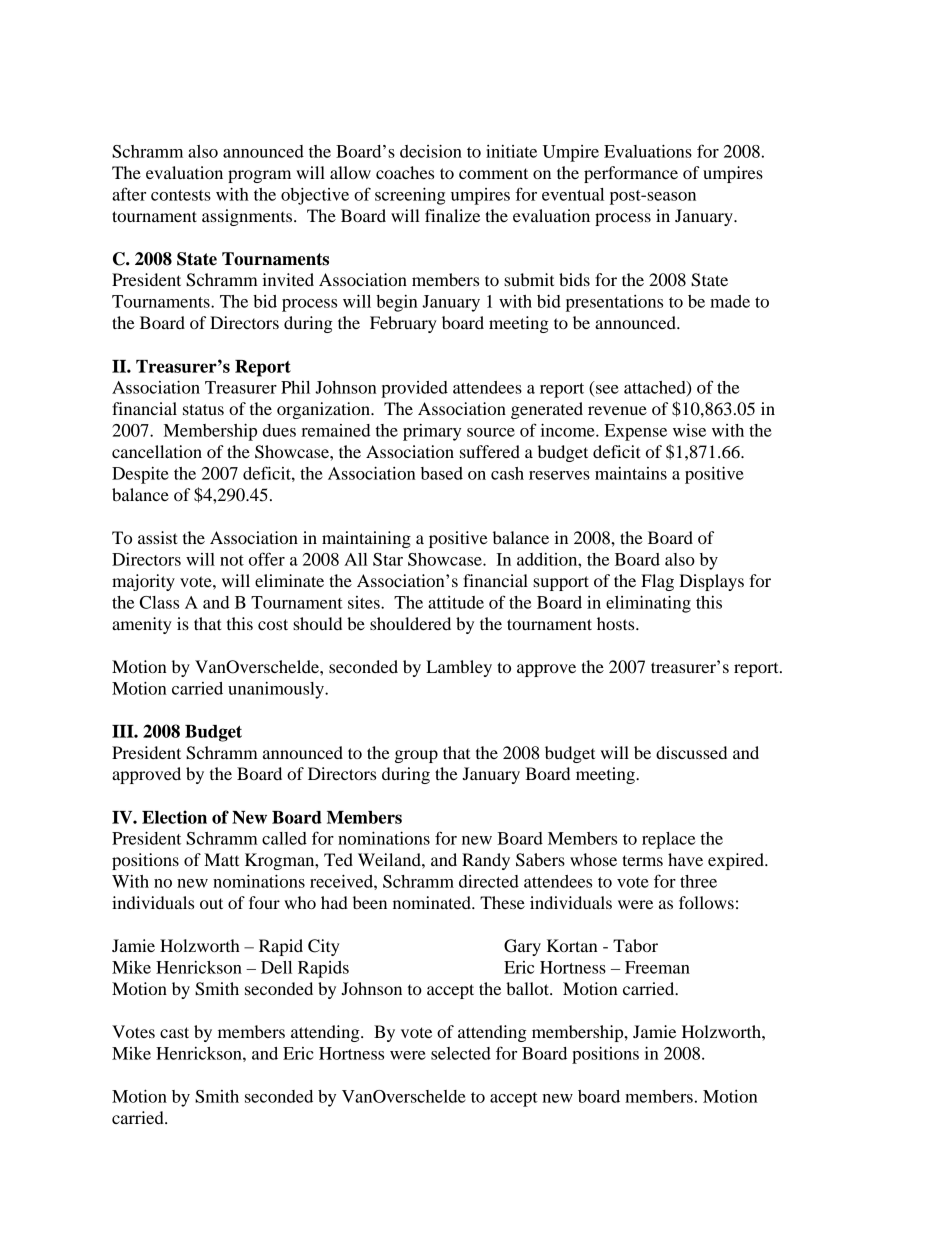 This document has height=1233, width=952. What do you see at coordinates (159, 602) in the document?
I see `Class` at bounding box center [159, 602].
